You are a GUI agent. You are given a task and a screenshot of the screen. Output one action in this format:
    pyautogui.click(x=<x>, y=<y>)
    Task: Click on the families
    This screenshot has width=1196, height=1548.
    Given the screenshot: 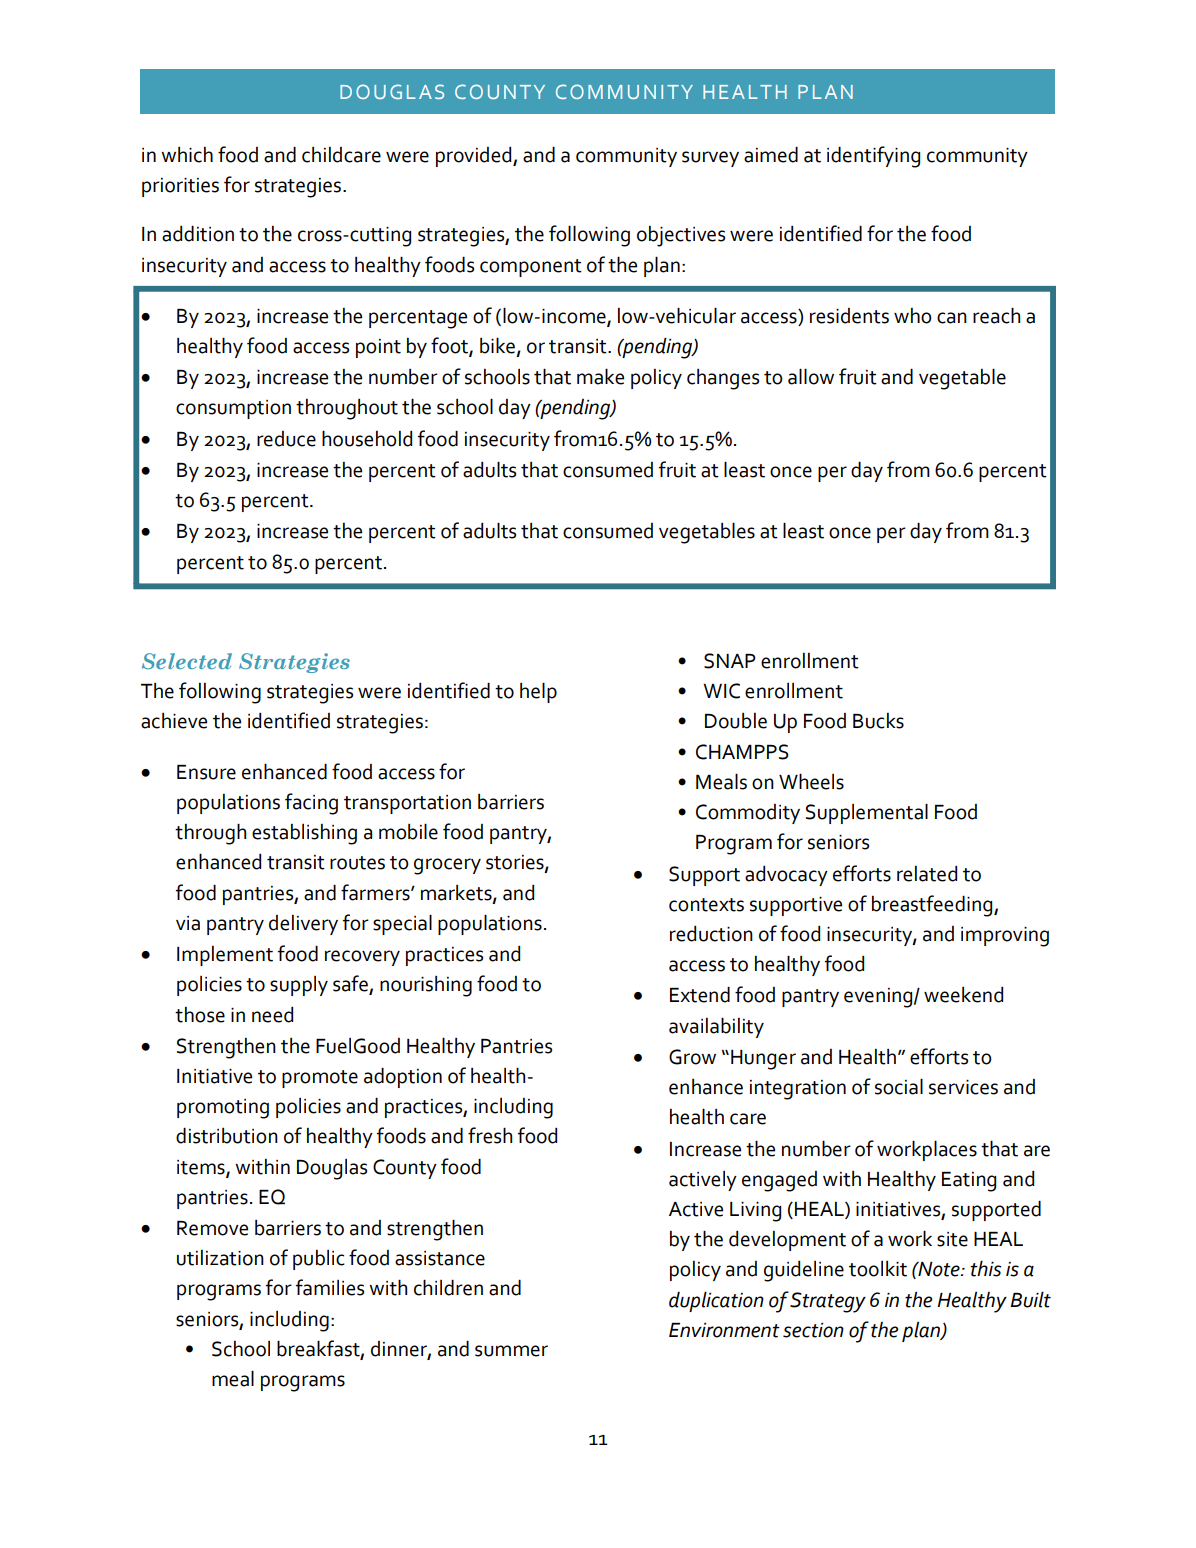 What is the action you would take?
    pyautogui.click(x=330, y=1287)
